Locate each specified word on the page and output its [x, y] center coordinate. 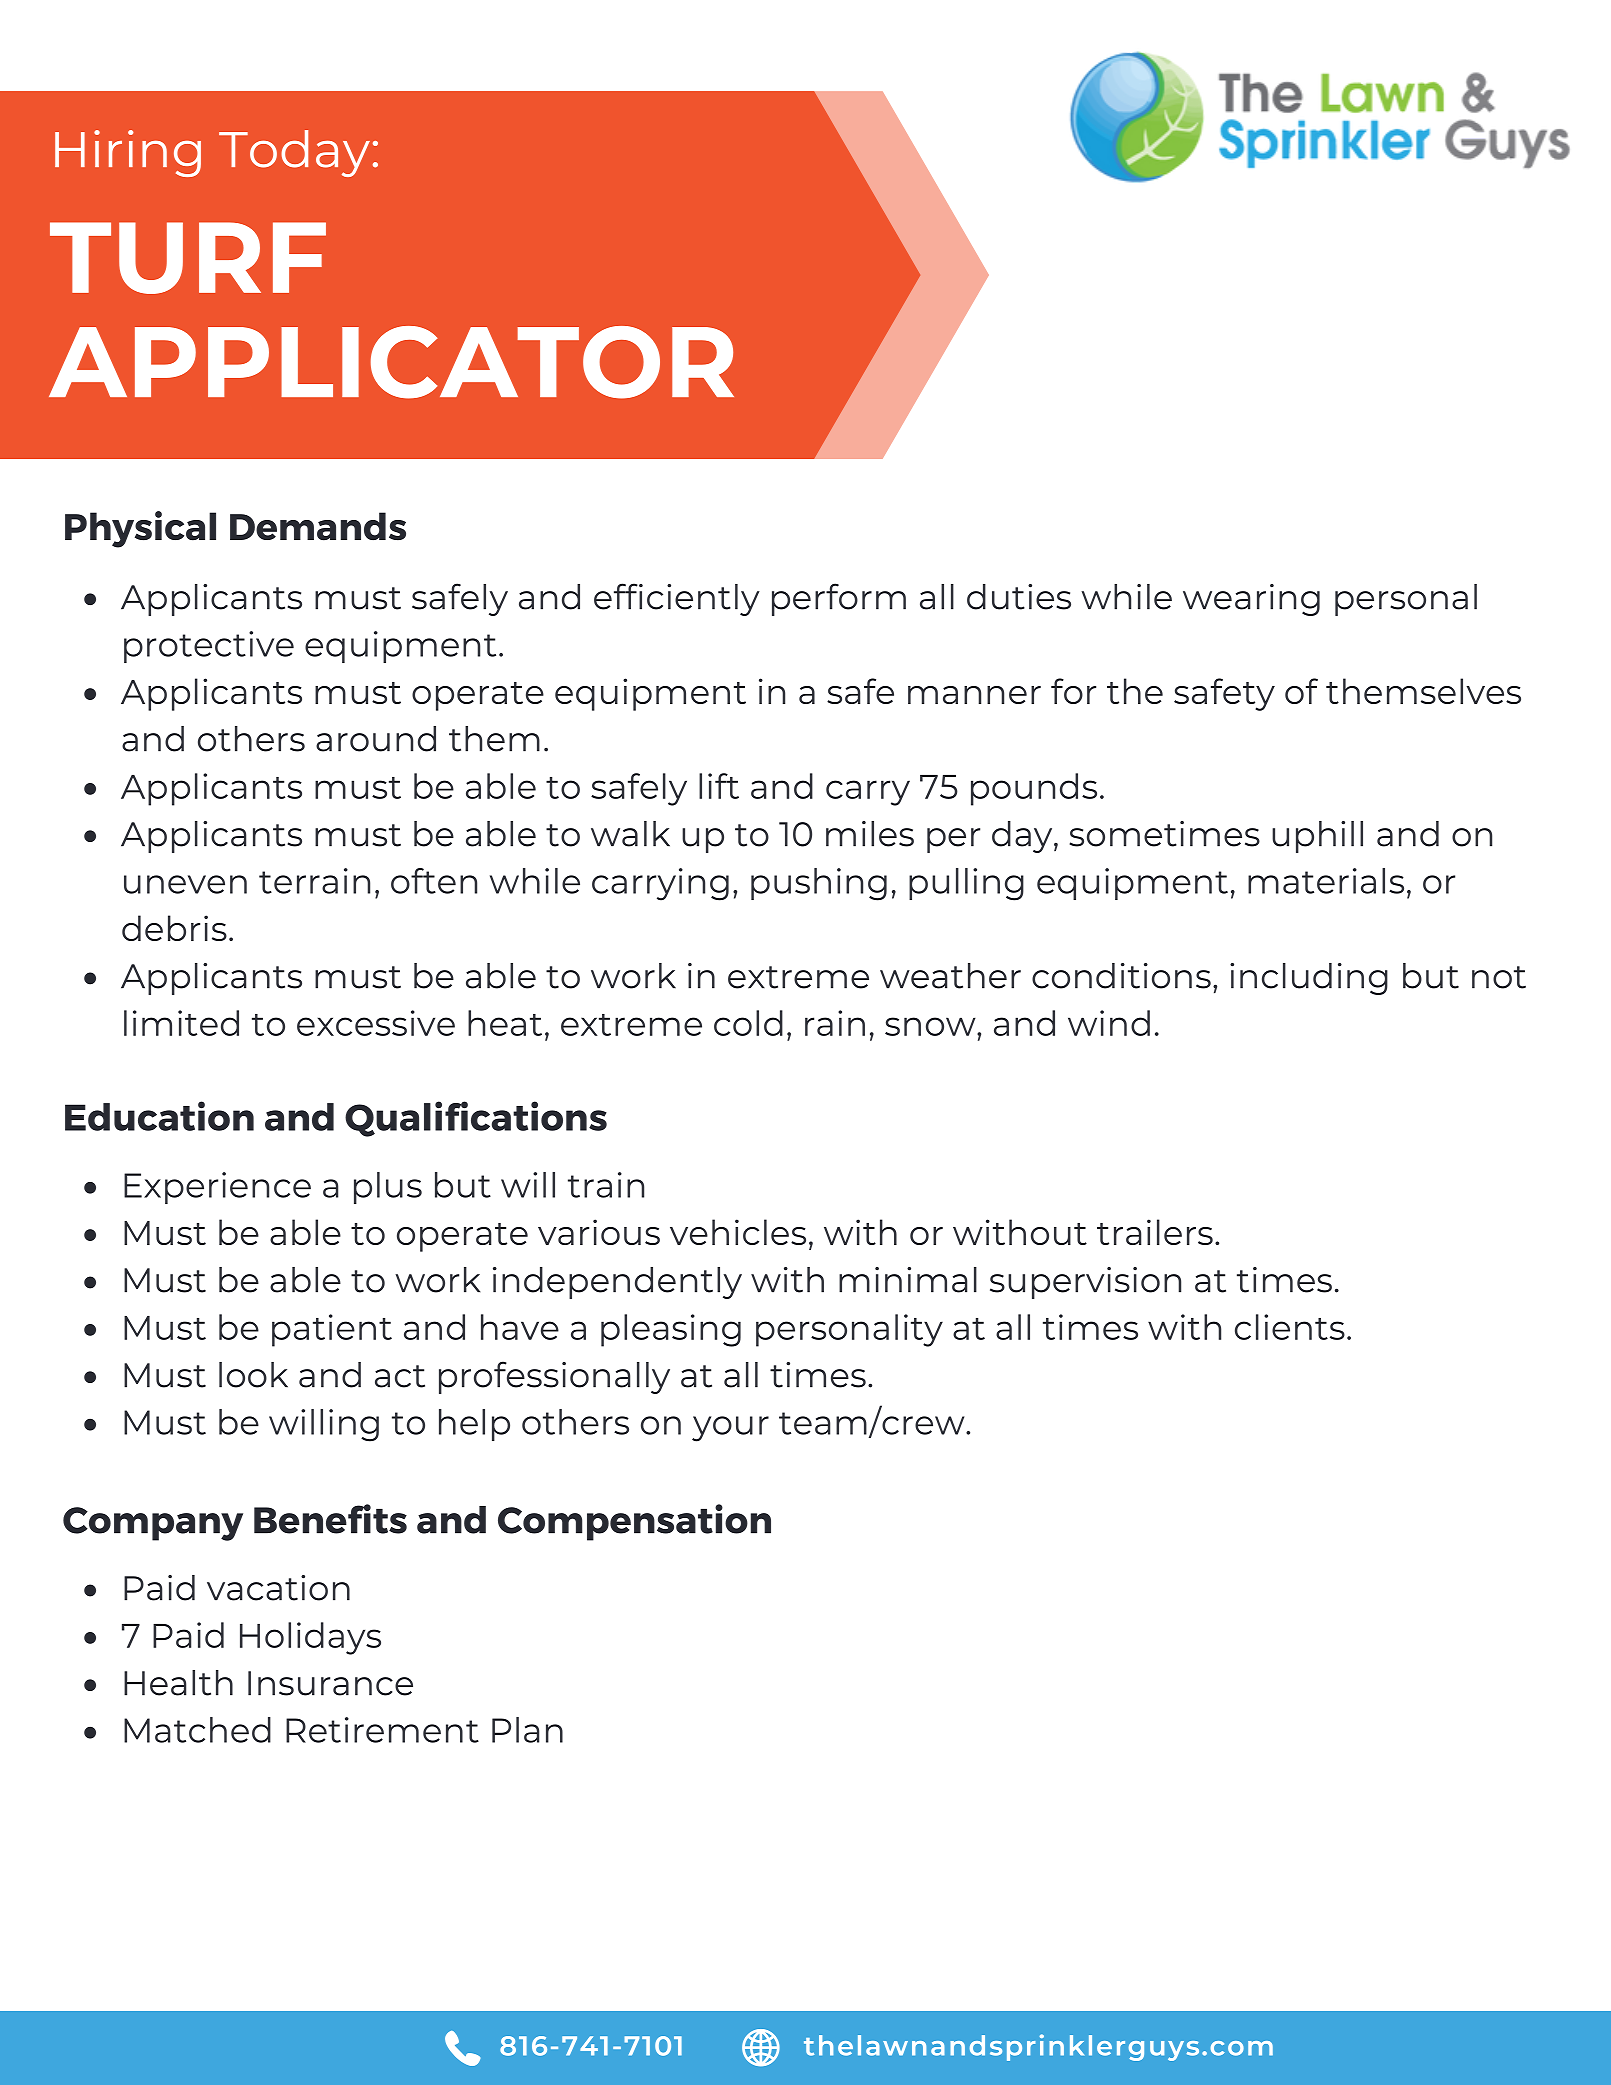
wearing [1251, 600]
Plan [527, 1730]
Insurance [330, 1683]
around [376, 739]
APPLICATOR [391, 362]
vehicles [738, 1232]
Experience [217, 1188]
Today [294, 153]
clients [1290, 1327]
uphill [1317, 837]
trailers [1155, 1232]
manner [974, 695]
